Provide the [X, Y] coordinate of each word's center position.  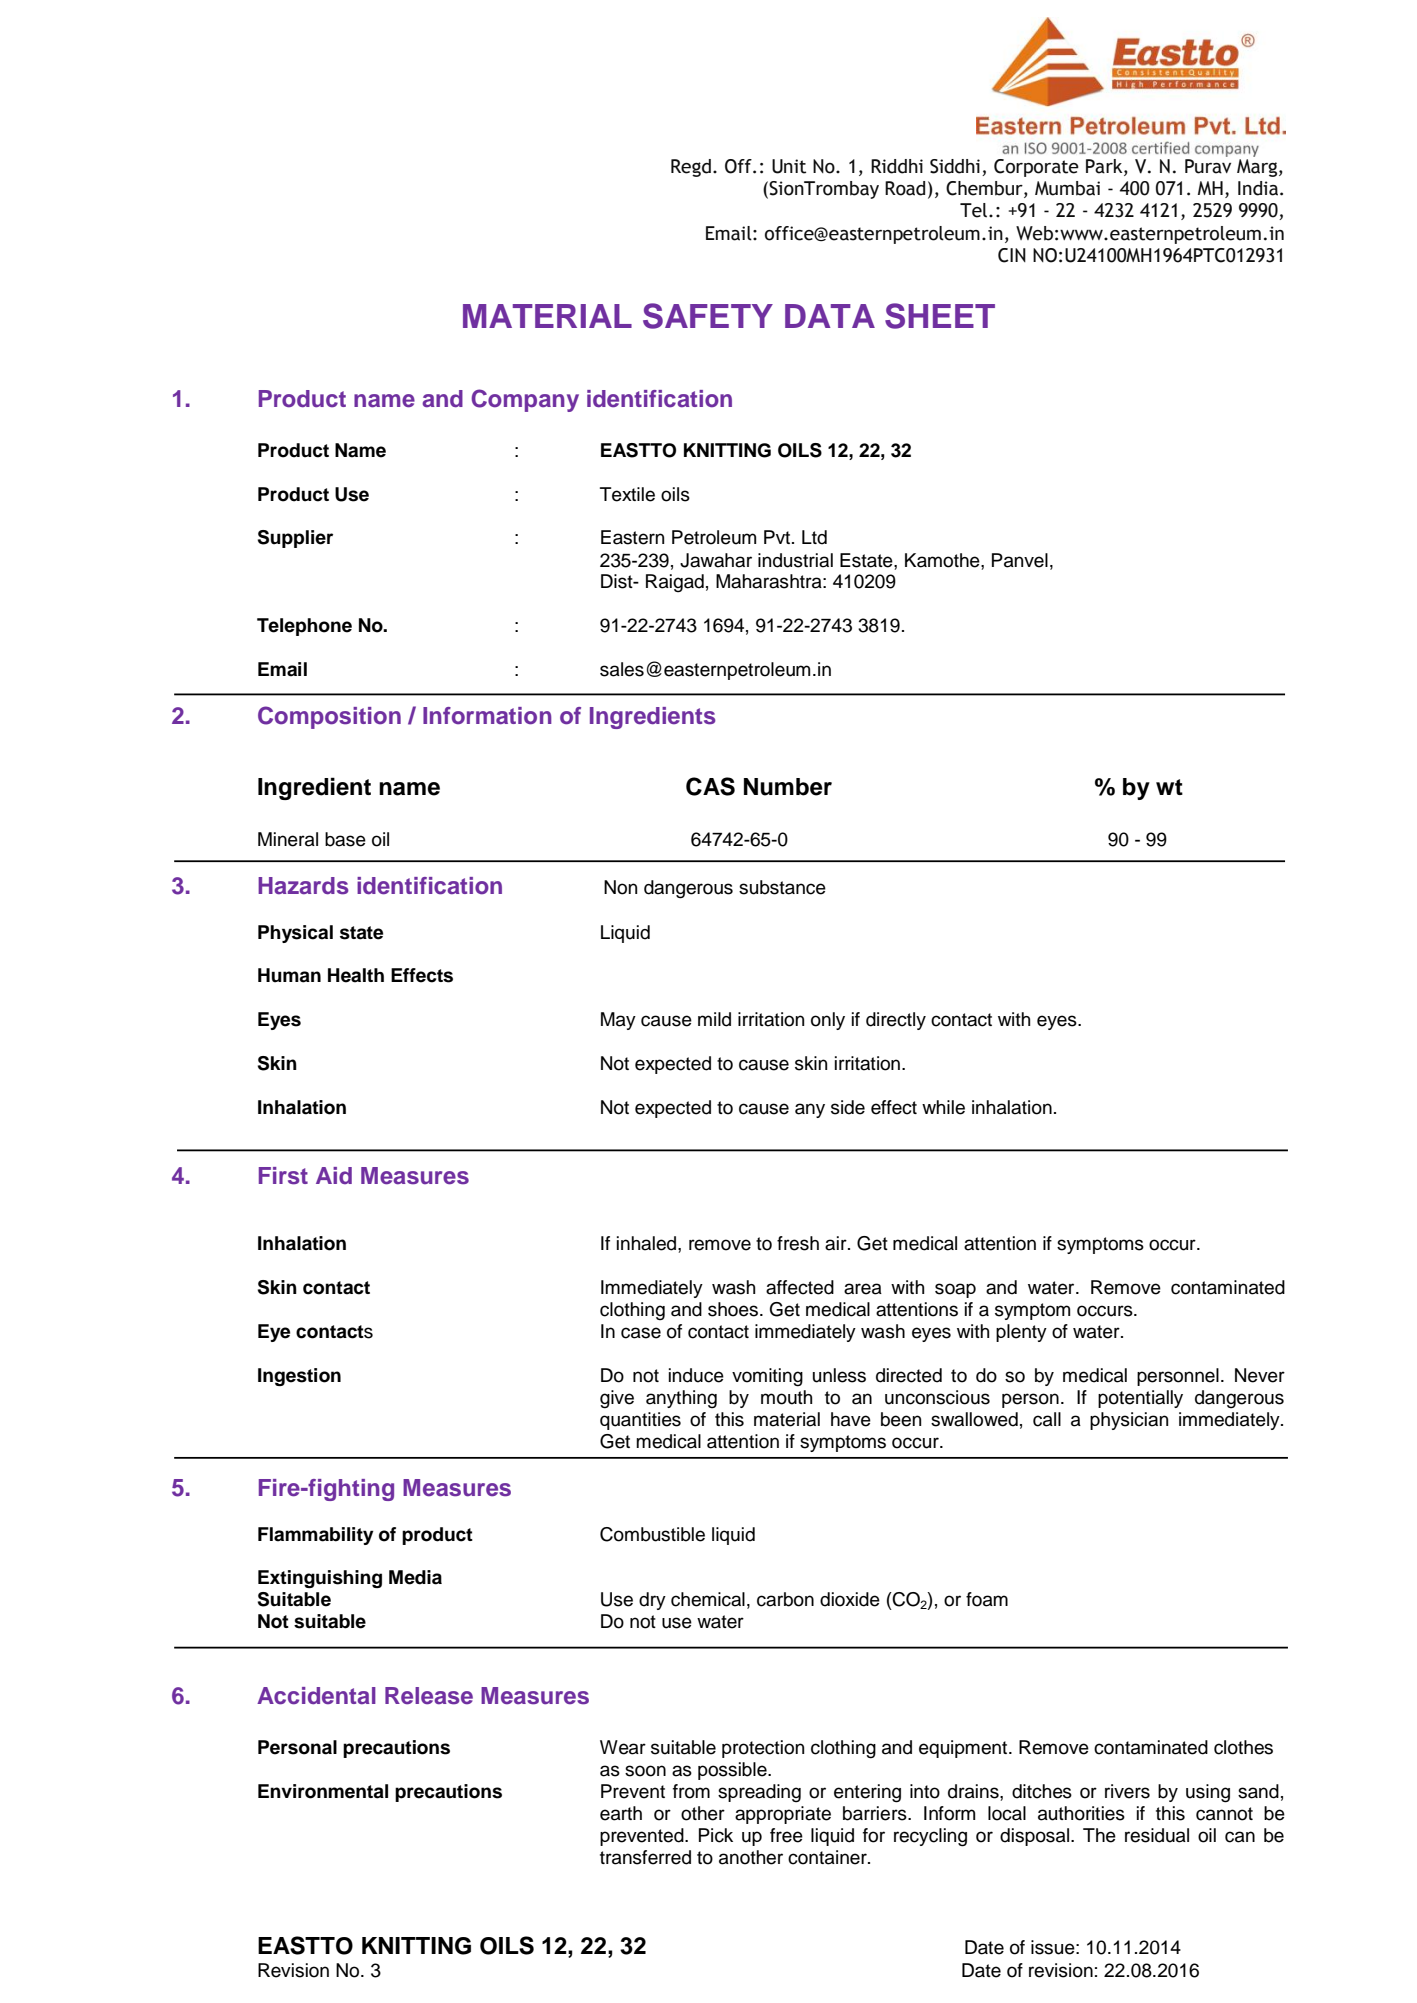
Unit [789, 166]
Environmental [323, 1791]
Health [356, 975]
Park [1105, 167]
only [828, 1021]
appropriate [783, 1815]
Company [525, 400]
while [943, 1107]
